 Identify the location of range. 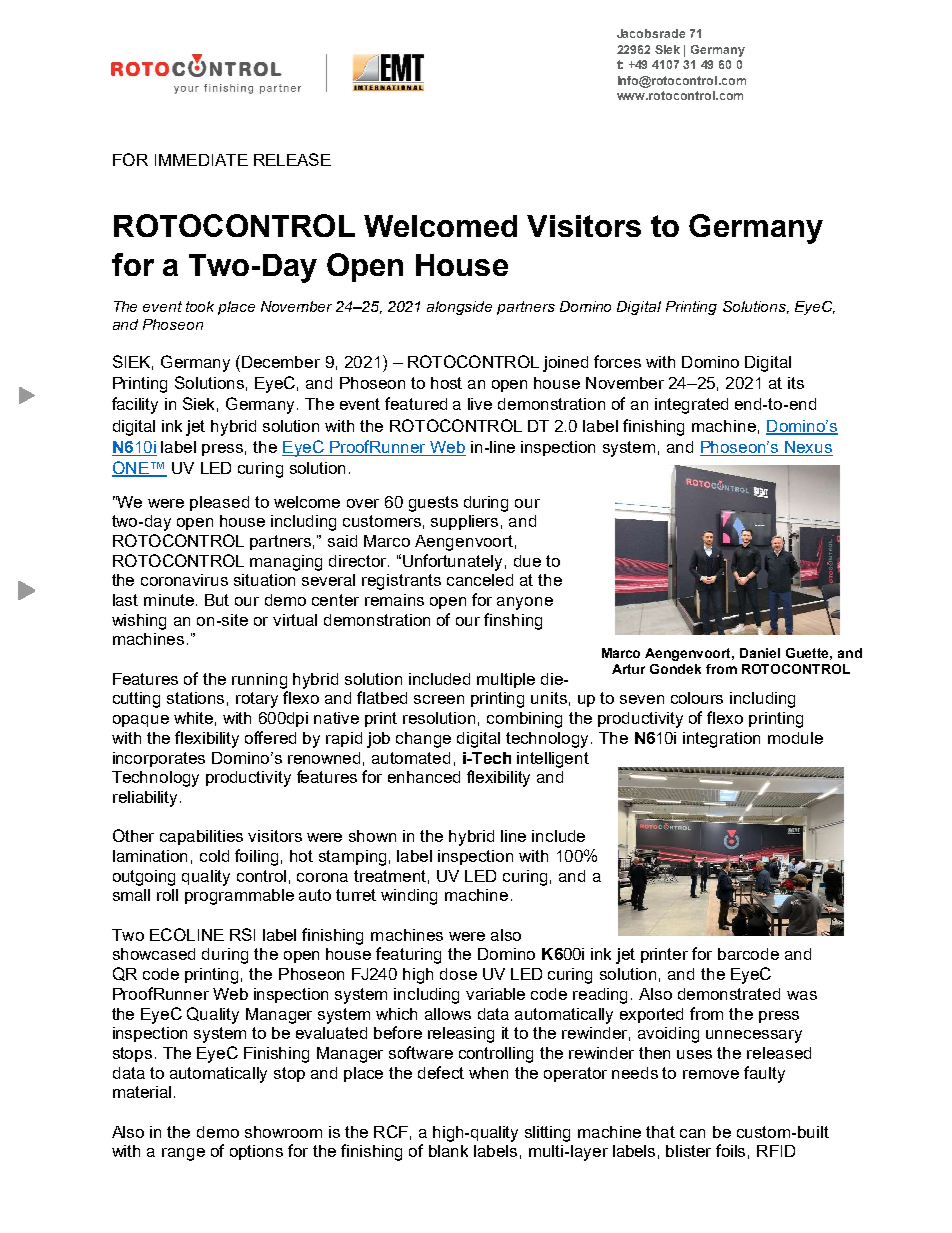
(183, 1154).
